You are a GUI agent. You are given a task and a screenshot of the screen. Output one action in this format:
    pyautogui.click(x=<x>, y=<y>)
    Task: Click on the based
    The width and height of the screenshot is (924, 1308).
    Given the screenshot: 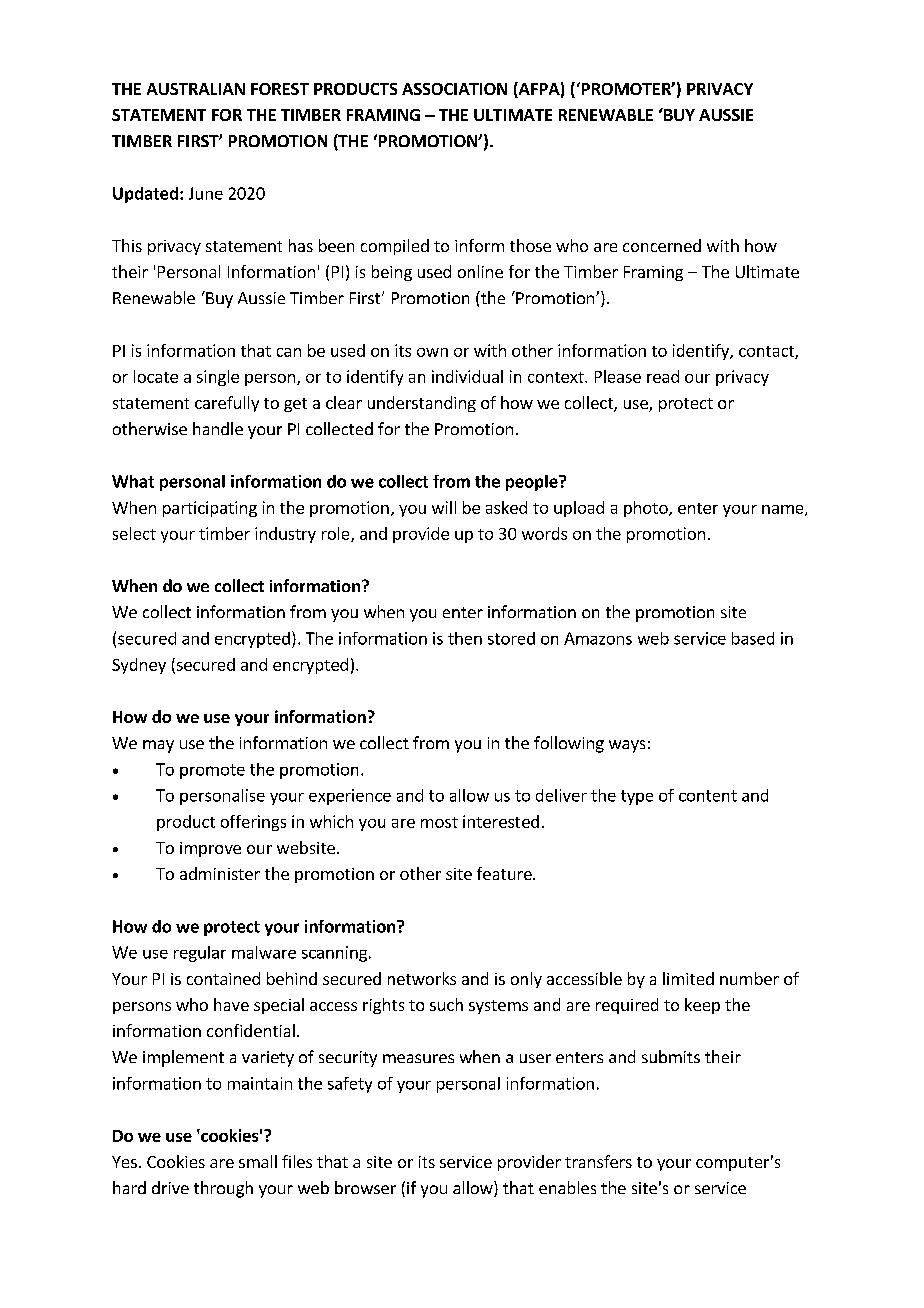 What is the action you would take?
    pyautogui.click(x=753, y=638)
